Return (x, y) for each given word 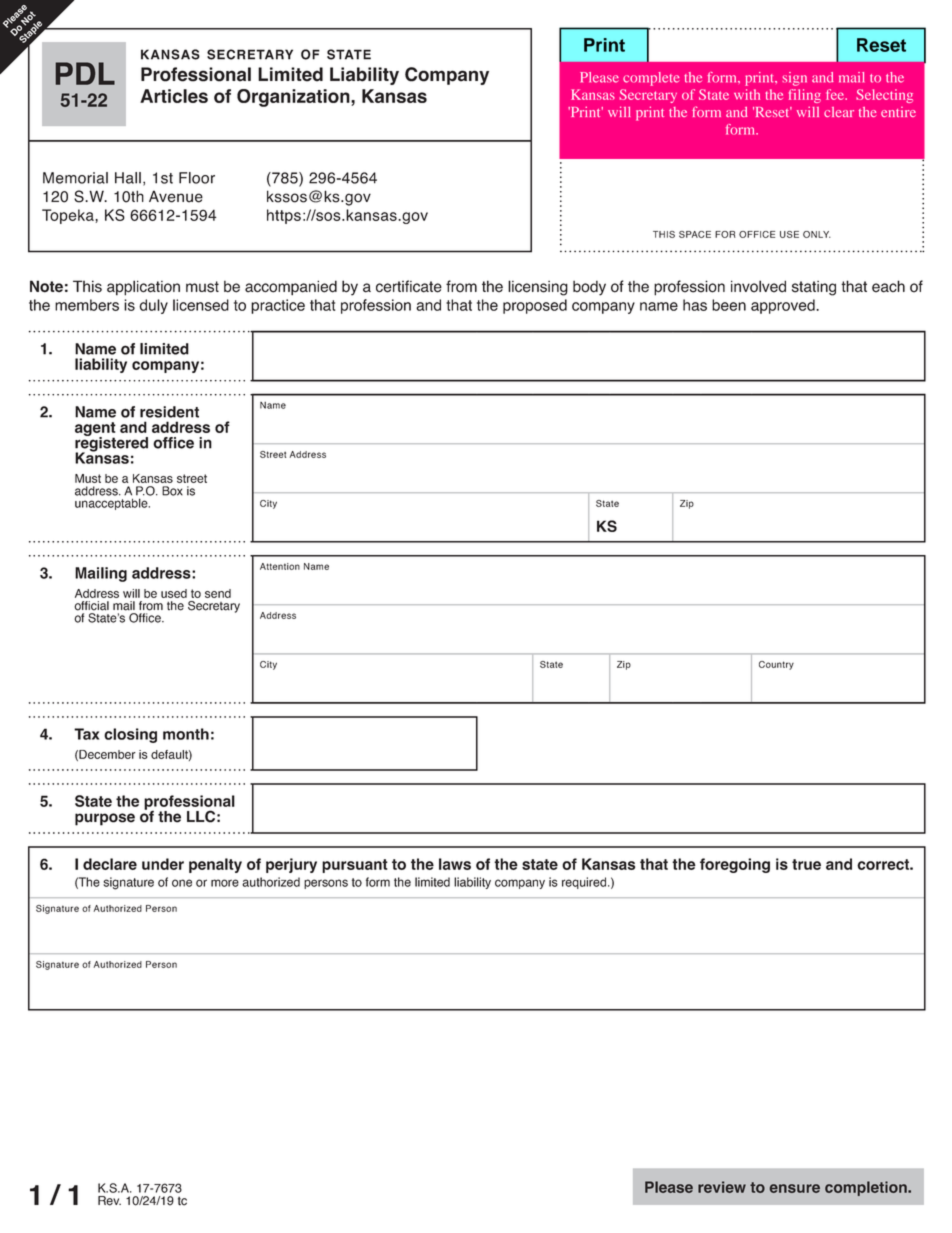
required (585, 883)
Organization (294, 98)
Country (776, 665)
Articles (174, 96)
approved (784, 306)
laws (455, 864)
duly (153, 306)
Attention (280, 566)
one (182, 883)
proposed (535, 306)
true (806, 864)
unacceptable (112, 504)
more (225, 883)
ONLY (817, 234)
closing (130, 735)
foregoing (735, 865)
